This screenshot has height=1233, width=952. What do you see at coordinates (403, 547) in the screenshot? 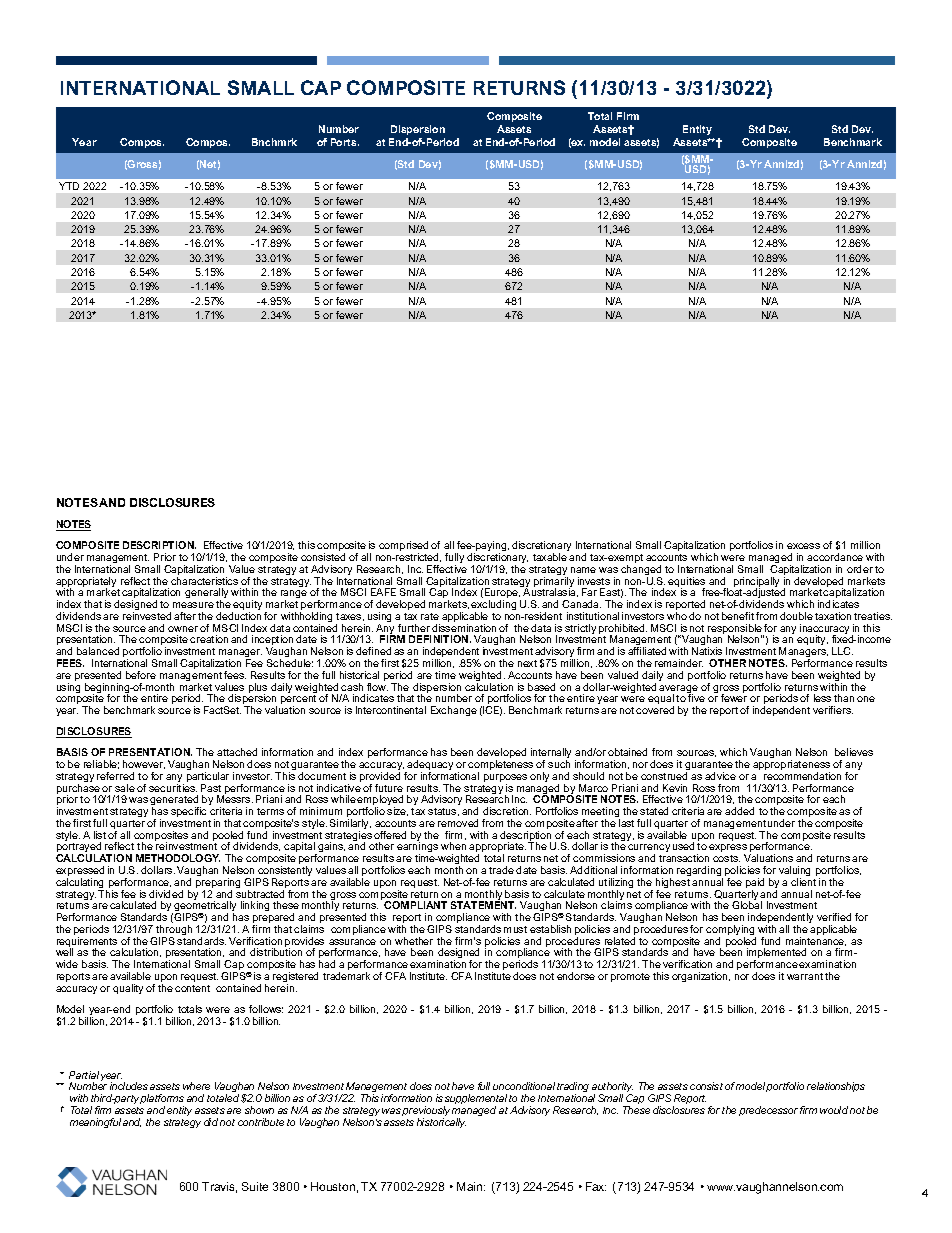
I see `comprised` at bounding box center [403, 547].
